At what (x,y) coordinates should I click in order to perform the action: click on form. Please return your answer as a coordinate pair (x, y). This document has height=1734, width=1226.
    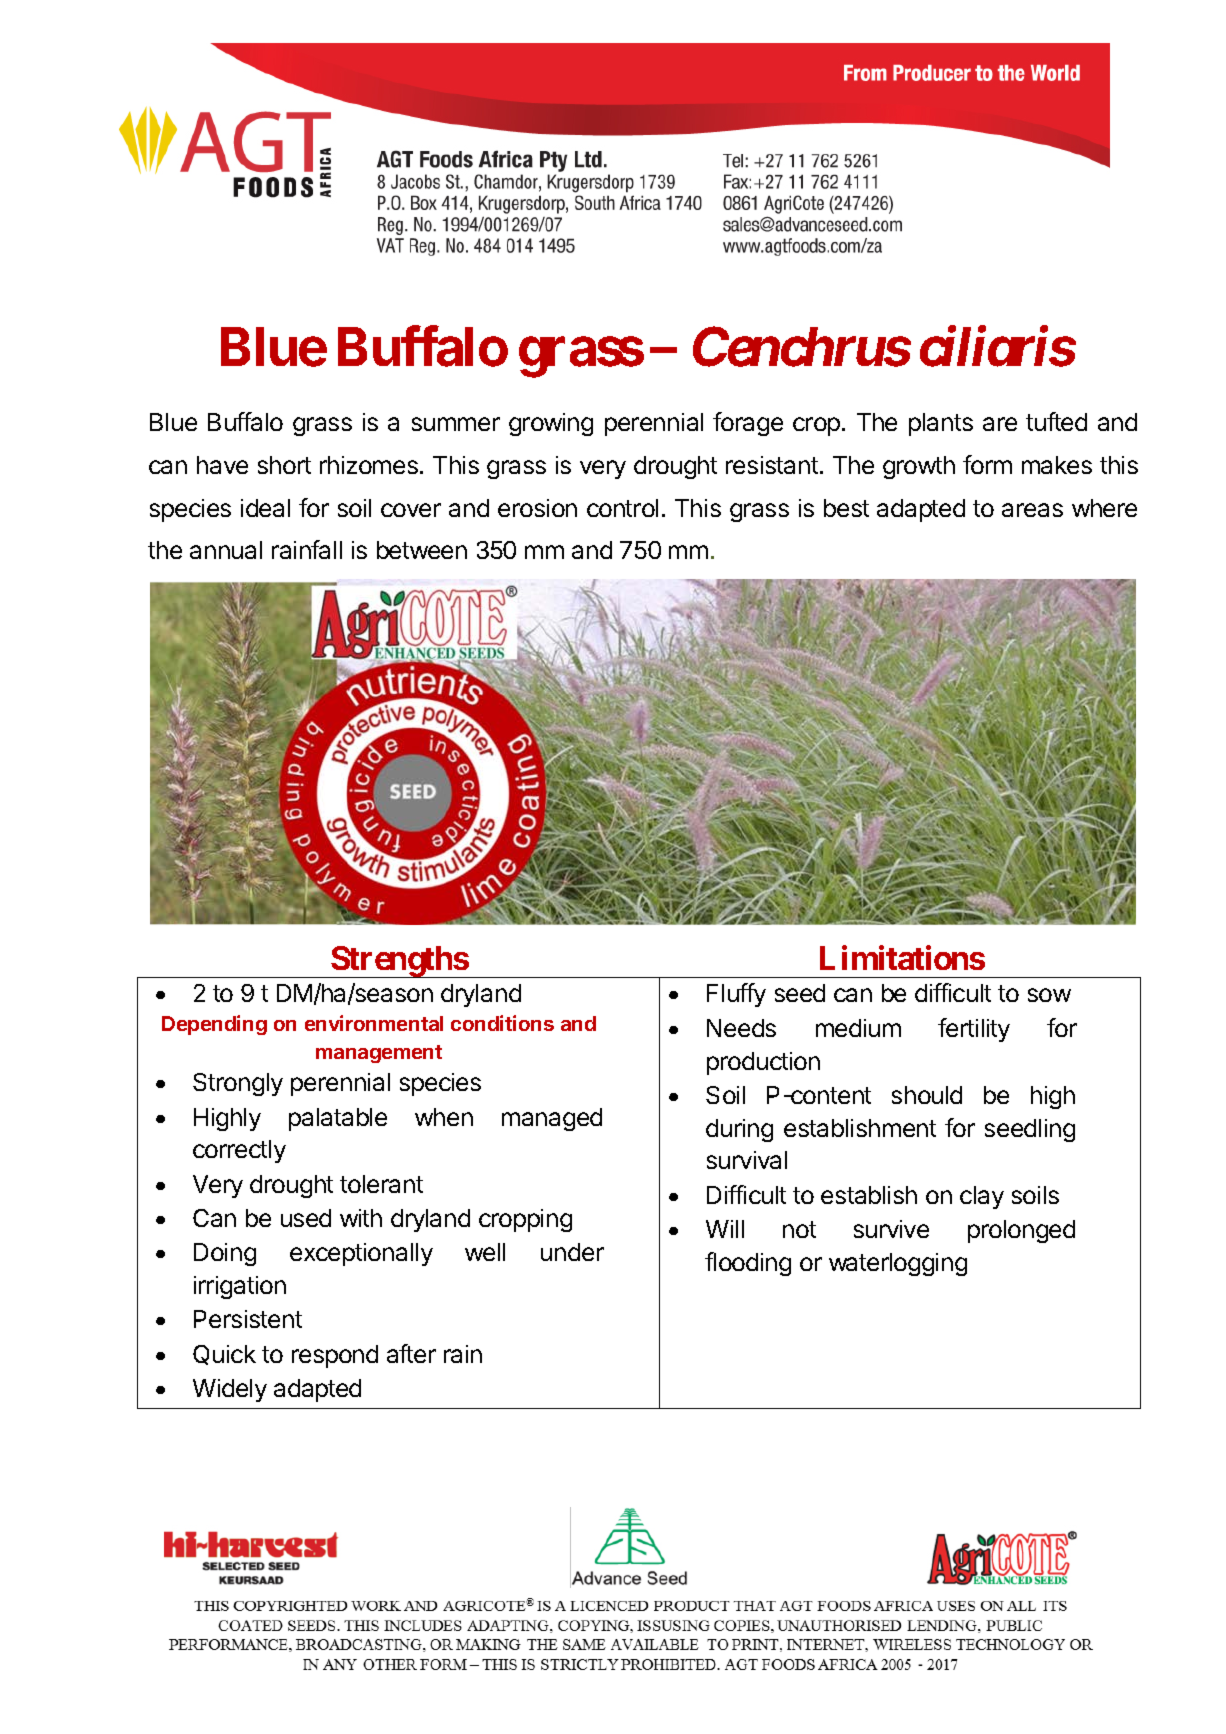
    Looking at the image, I should click on (987, 464).
